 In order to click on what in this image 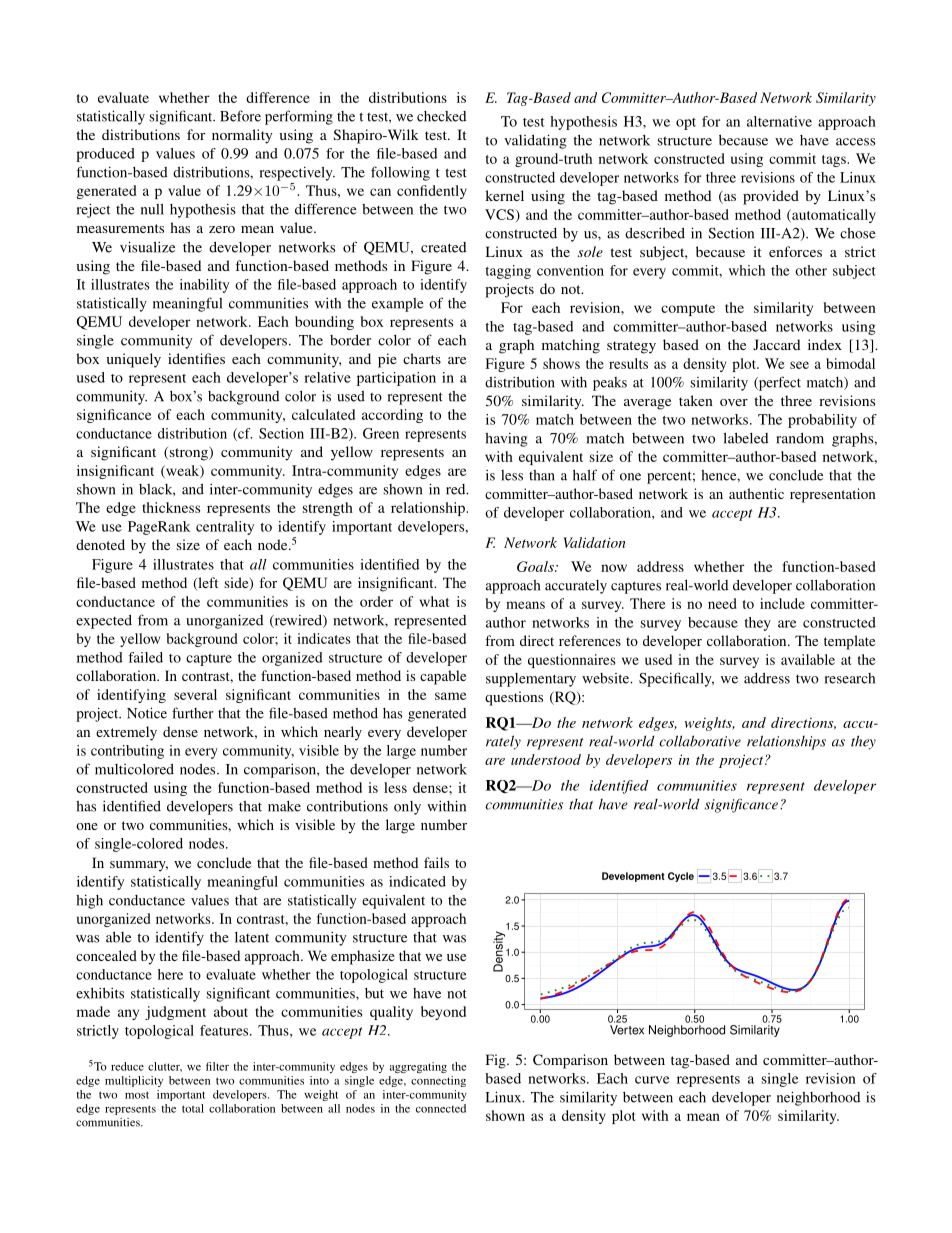, I will do `click(434, 601)`.
